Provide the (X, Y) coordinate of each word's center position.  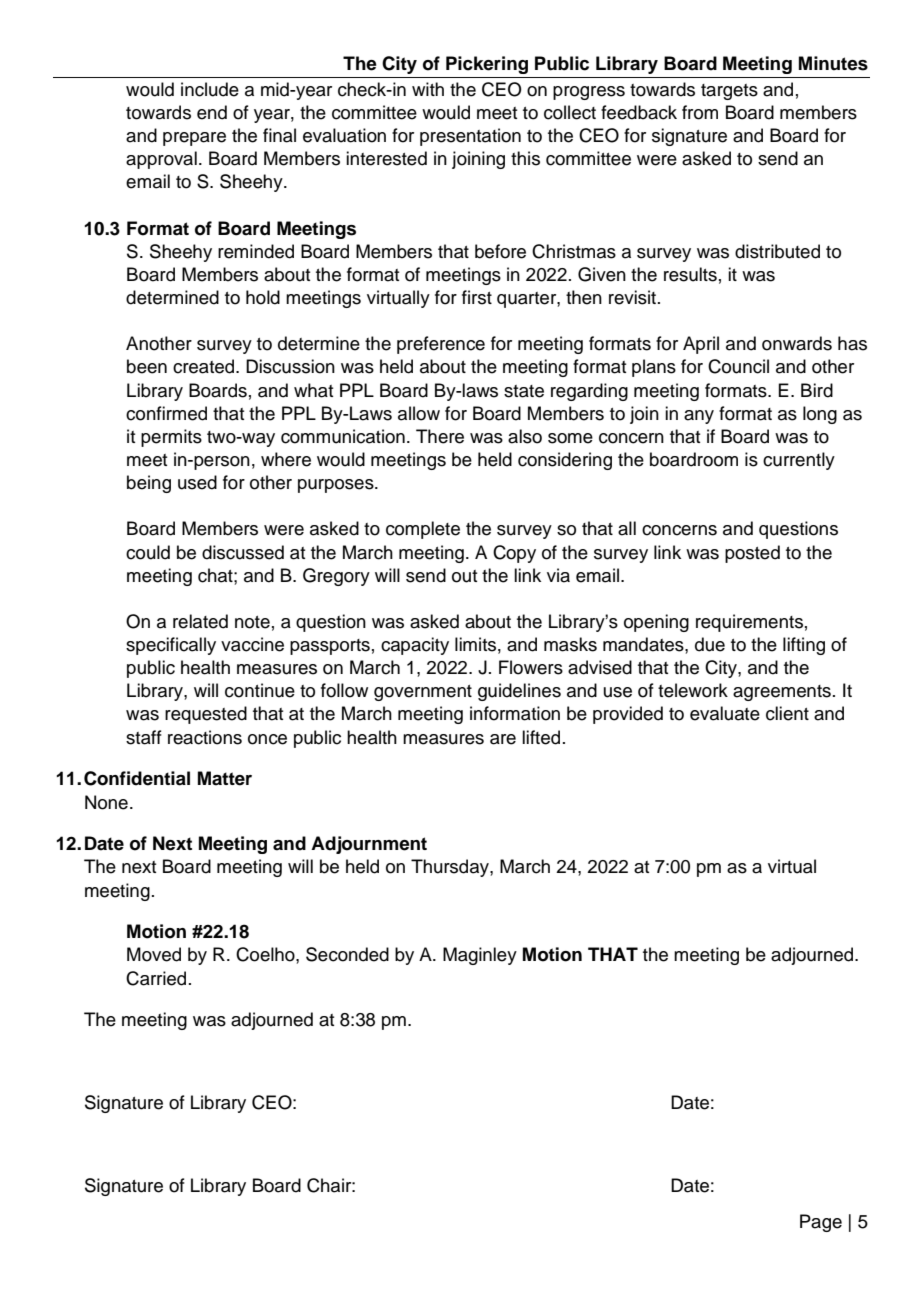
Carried (156, 978)
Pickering (487, 65)
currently (799, 461)
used (197, 482)
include (210, 89)
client (787, 713)
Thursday (451, 868)
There (440, 436)
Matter (225, 778)
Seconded (347, 954)
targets (729, 92)
